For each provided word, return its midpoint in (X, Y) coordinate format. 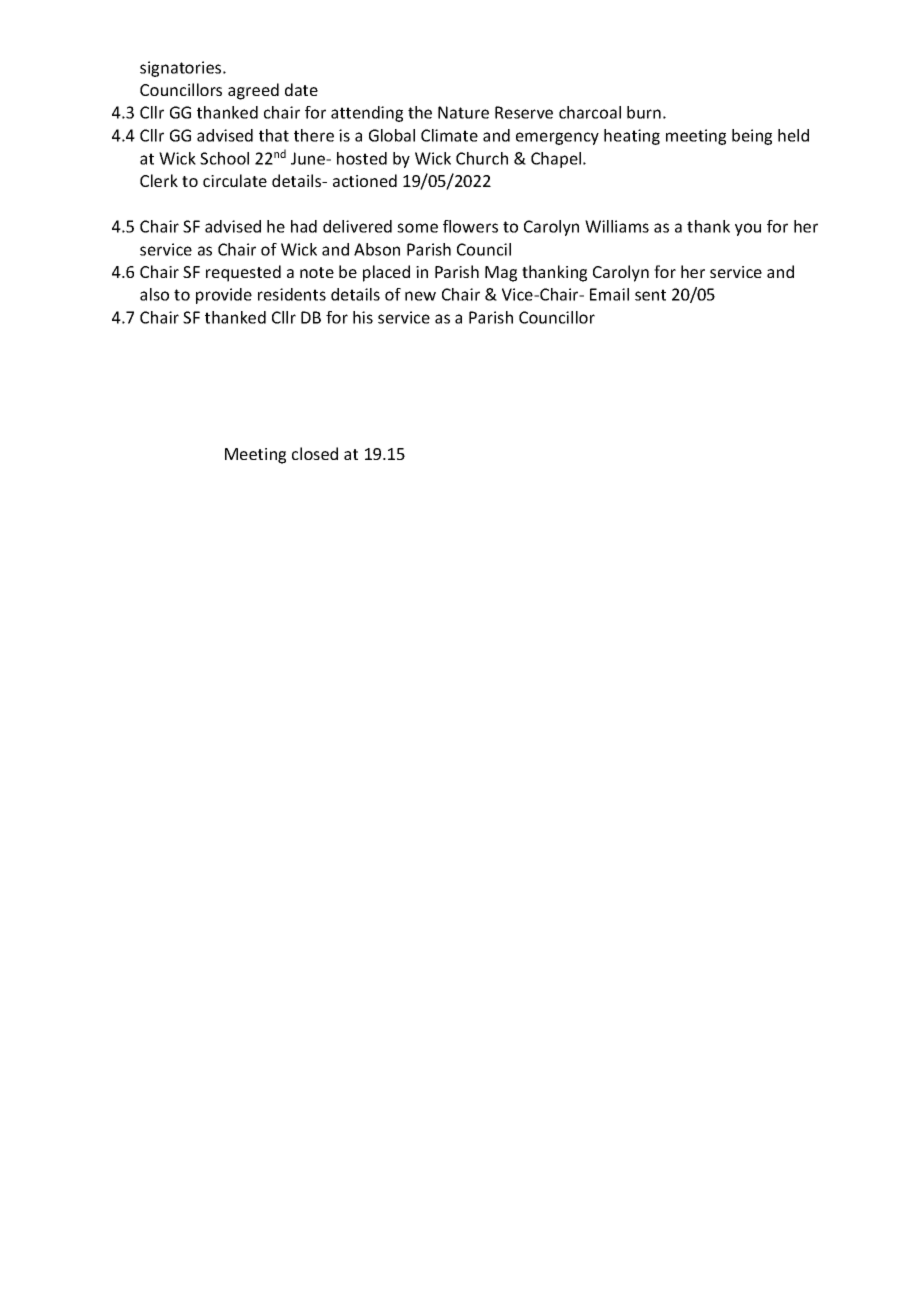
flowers (470, 226)
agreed (253, 91)
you (748, 229)
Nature (463, 112)
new (420, 296)
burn (644, 112)
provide (224, 296)
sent (650, 295)
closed (315, 453)
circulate (235, 180)
